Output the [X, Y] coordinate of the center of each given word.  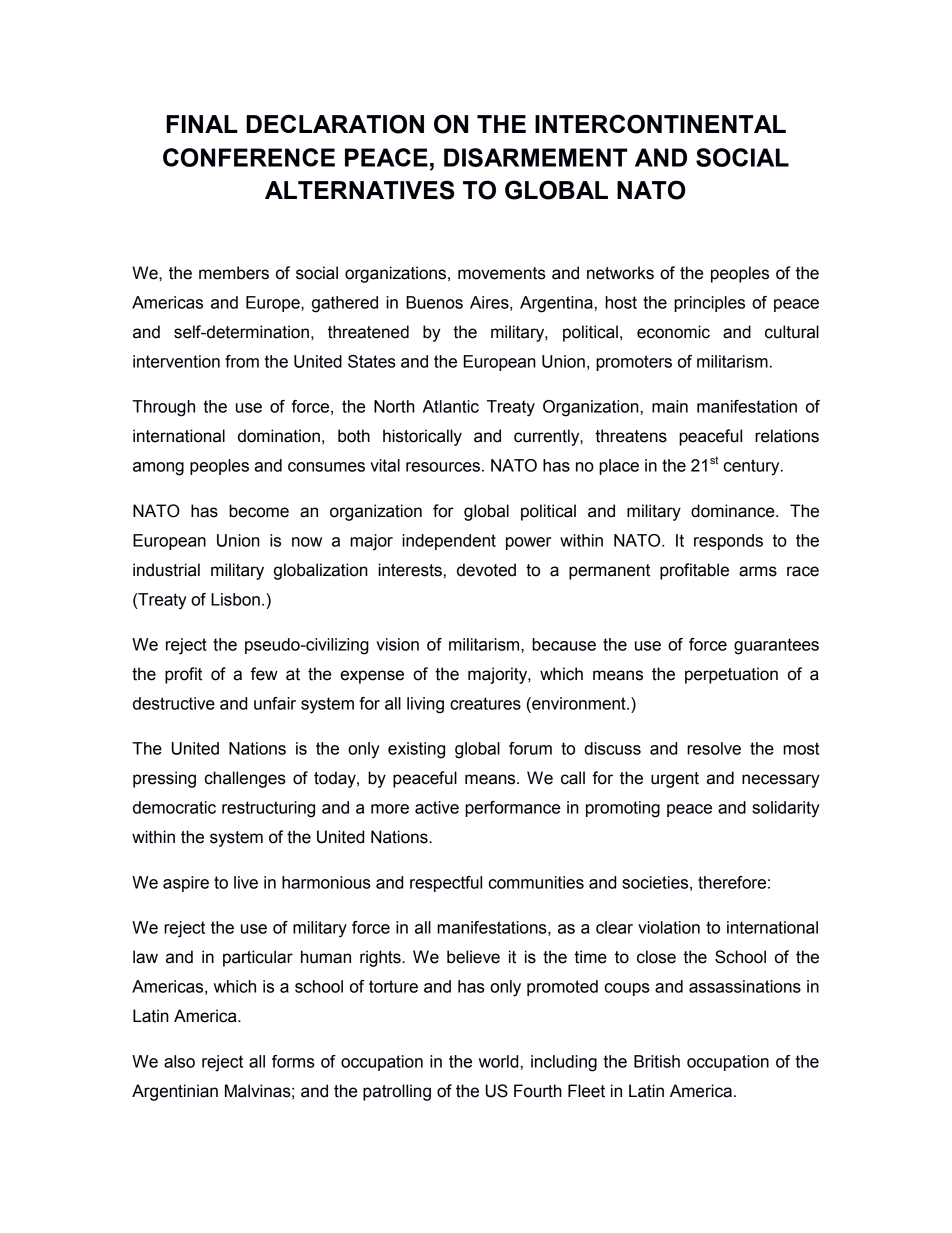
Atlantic [451, 406]
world [498, 1061]
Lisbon [235, 599]
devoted [486, 570]
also [179, 1061]
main [670, 406]
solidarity [786, 809]
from [242, 361]
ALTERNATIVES [359, 190]
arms [758, 571]
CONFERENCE [249, 157]
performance [512, 809]
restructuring [268, 809]
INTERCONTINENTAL [660, 124]
